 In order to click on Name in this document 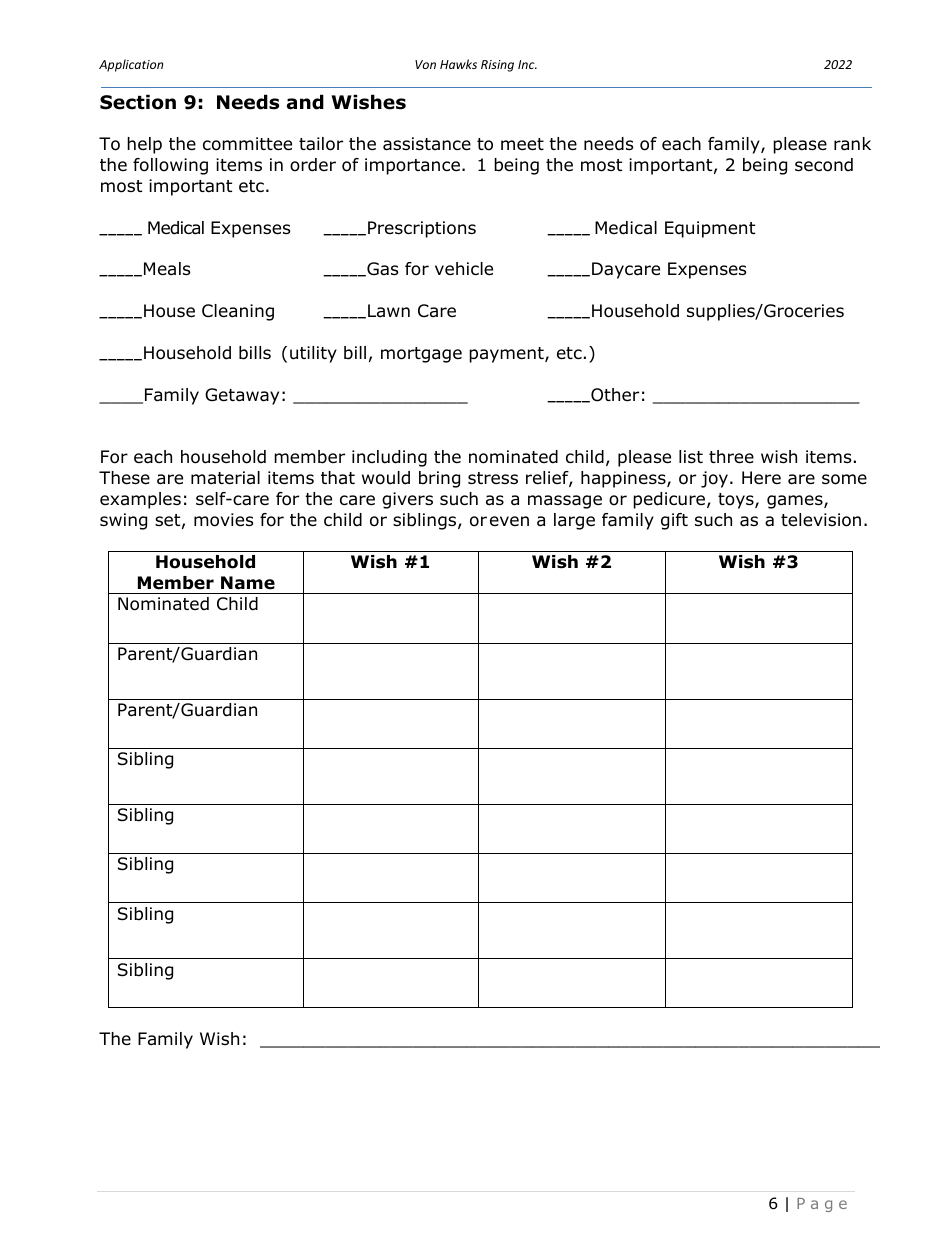, I will do `click(248, 583)`.
